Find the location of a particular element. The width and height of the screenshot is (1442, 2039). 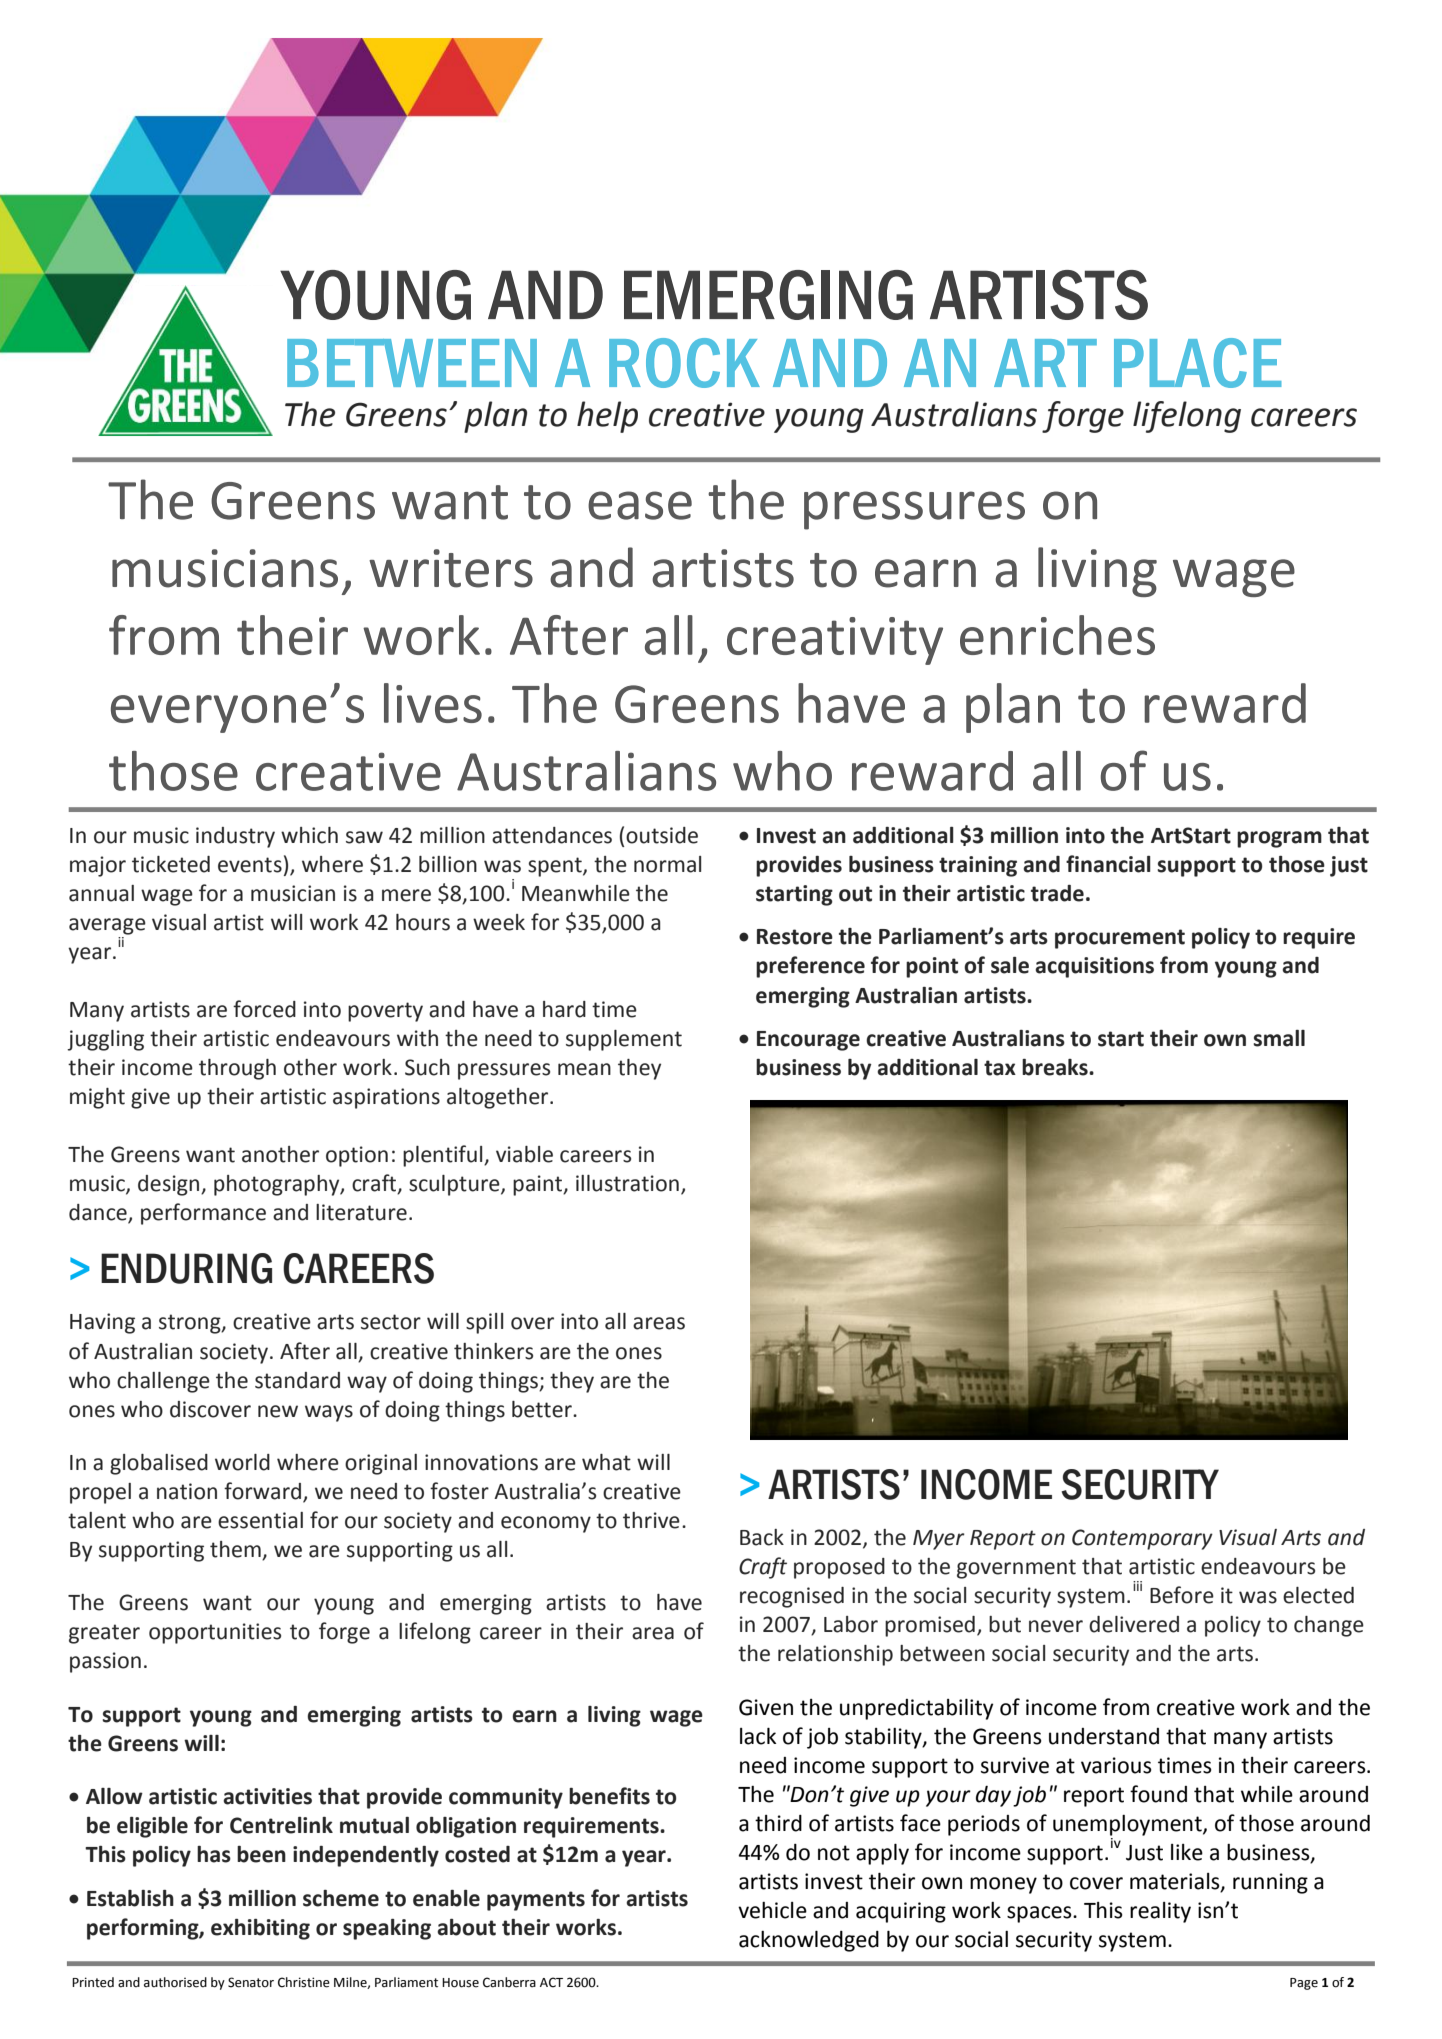

illustration is located at coordinates (627, 1183).
